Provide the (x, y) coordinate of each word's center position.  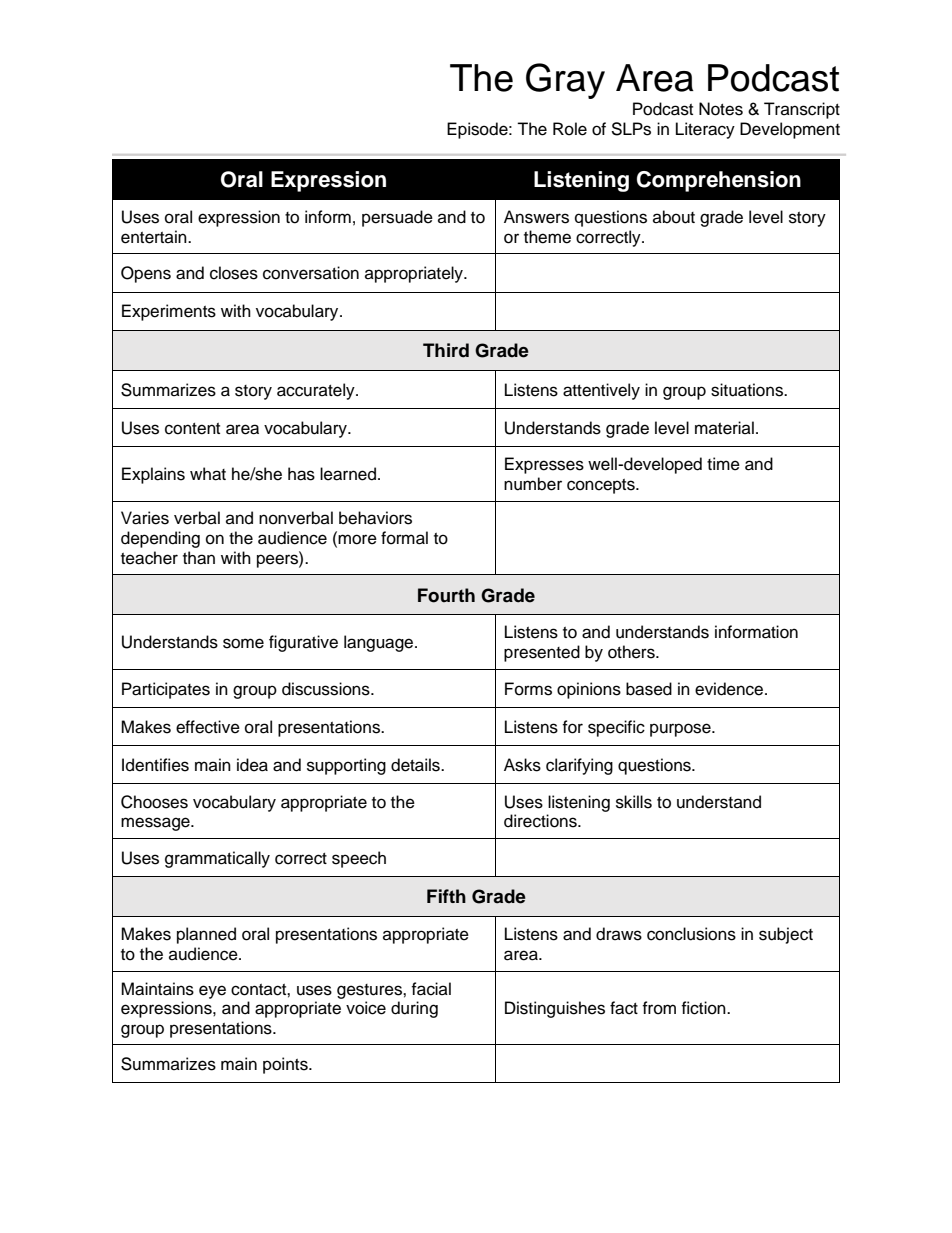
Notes (721, 109)
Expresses (544, 465)
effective (208, 727)
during (414, 1009)
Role (570, 129)
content (192, 429)
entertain (155, 237)
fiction (704, 1008)
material (724, 428)
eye (212, 992)
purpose (681, 730)
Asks (522, 765)
